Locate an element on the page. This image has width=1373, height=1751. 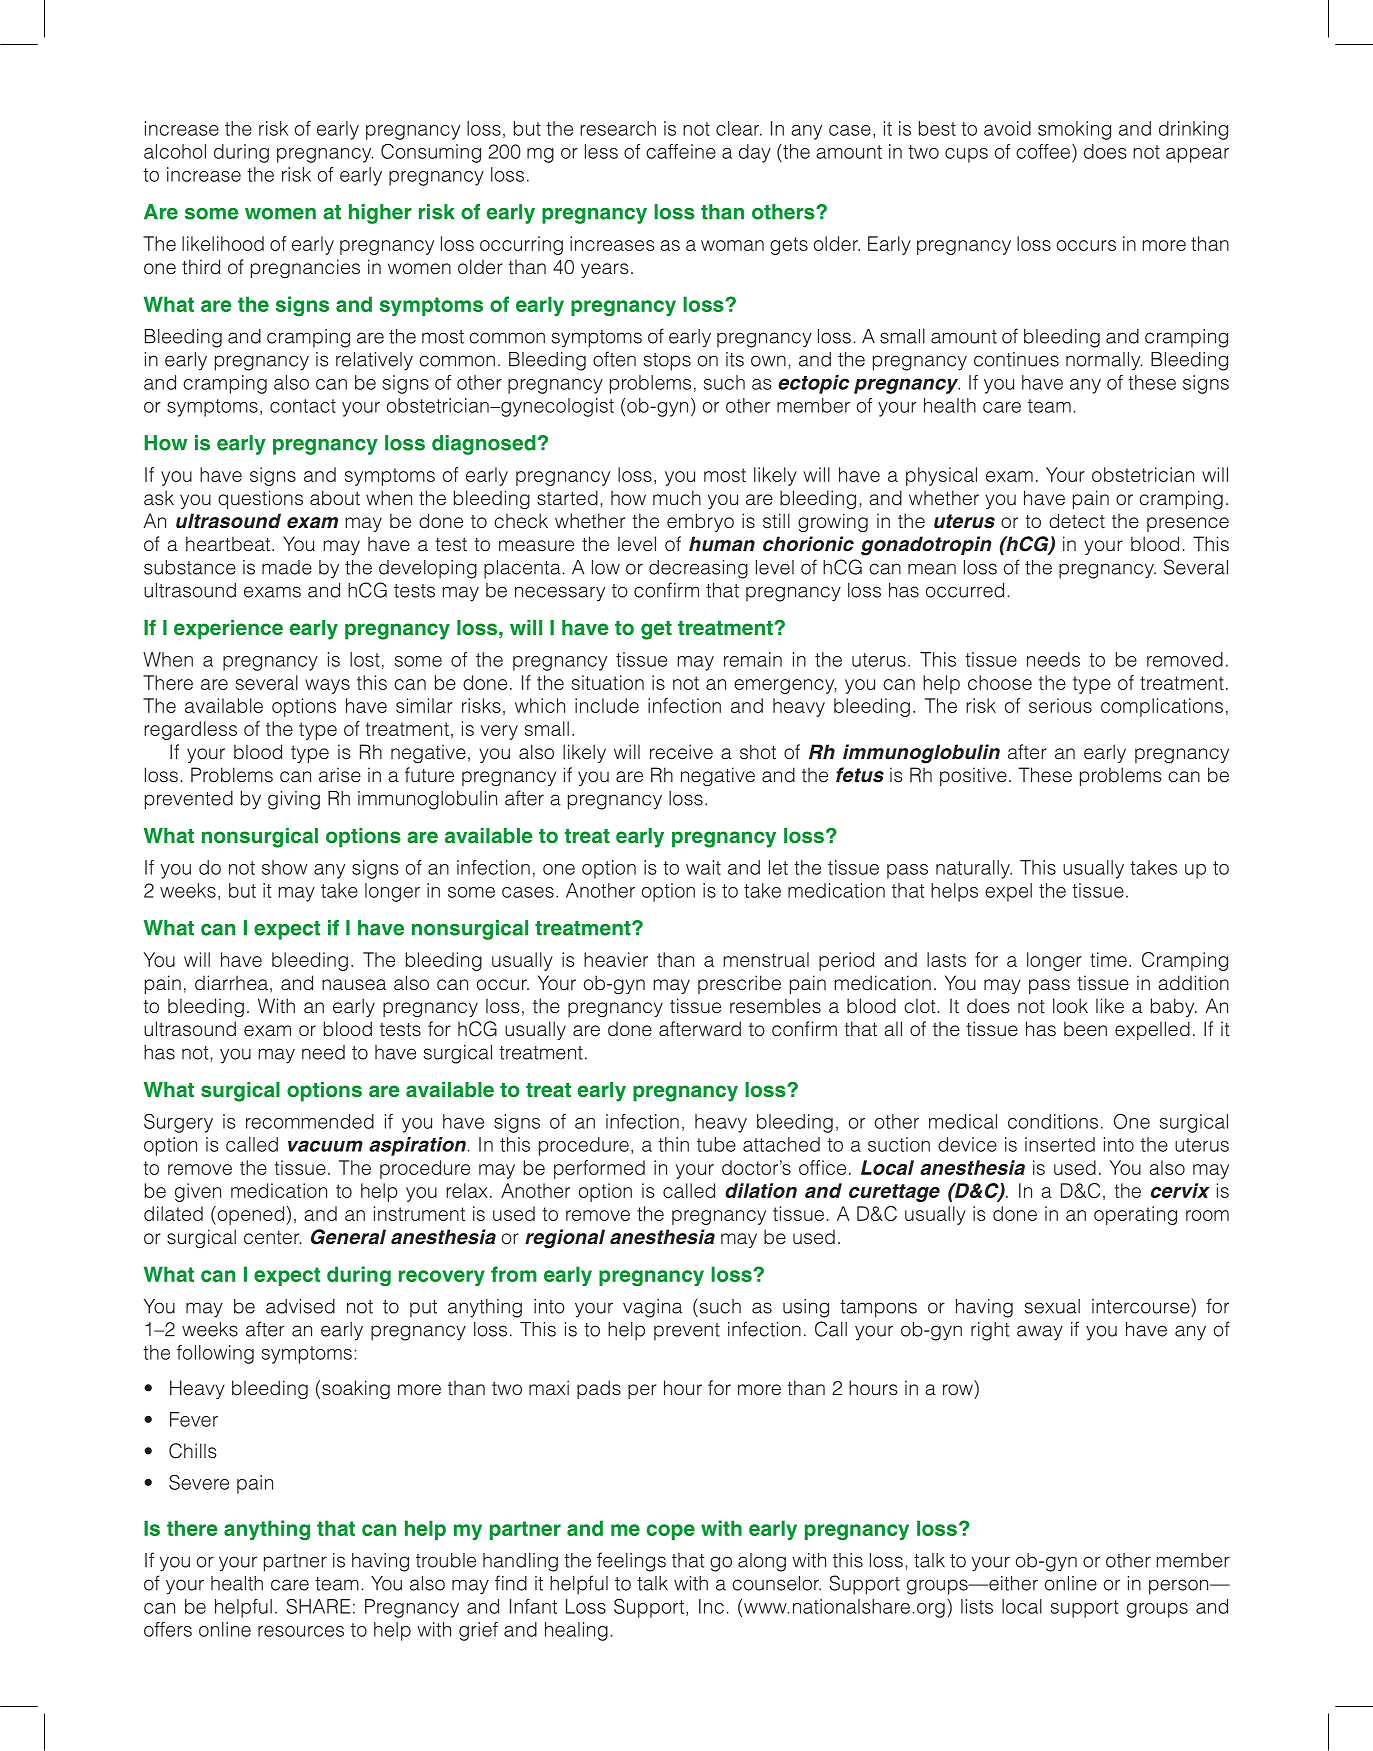
vagina is located at coordinates (652, 1308).
